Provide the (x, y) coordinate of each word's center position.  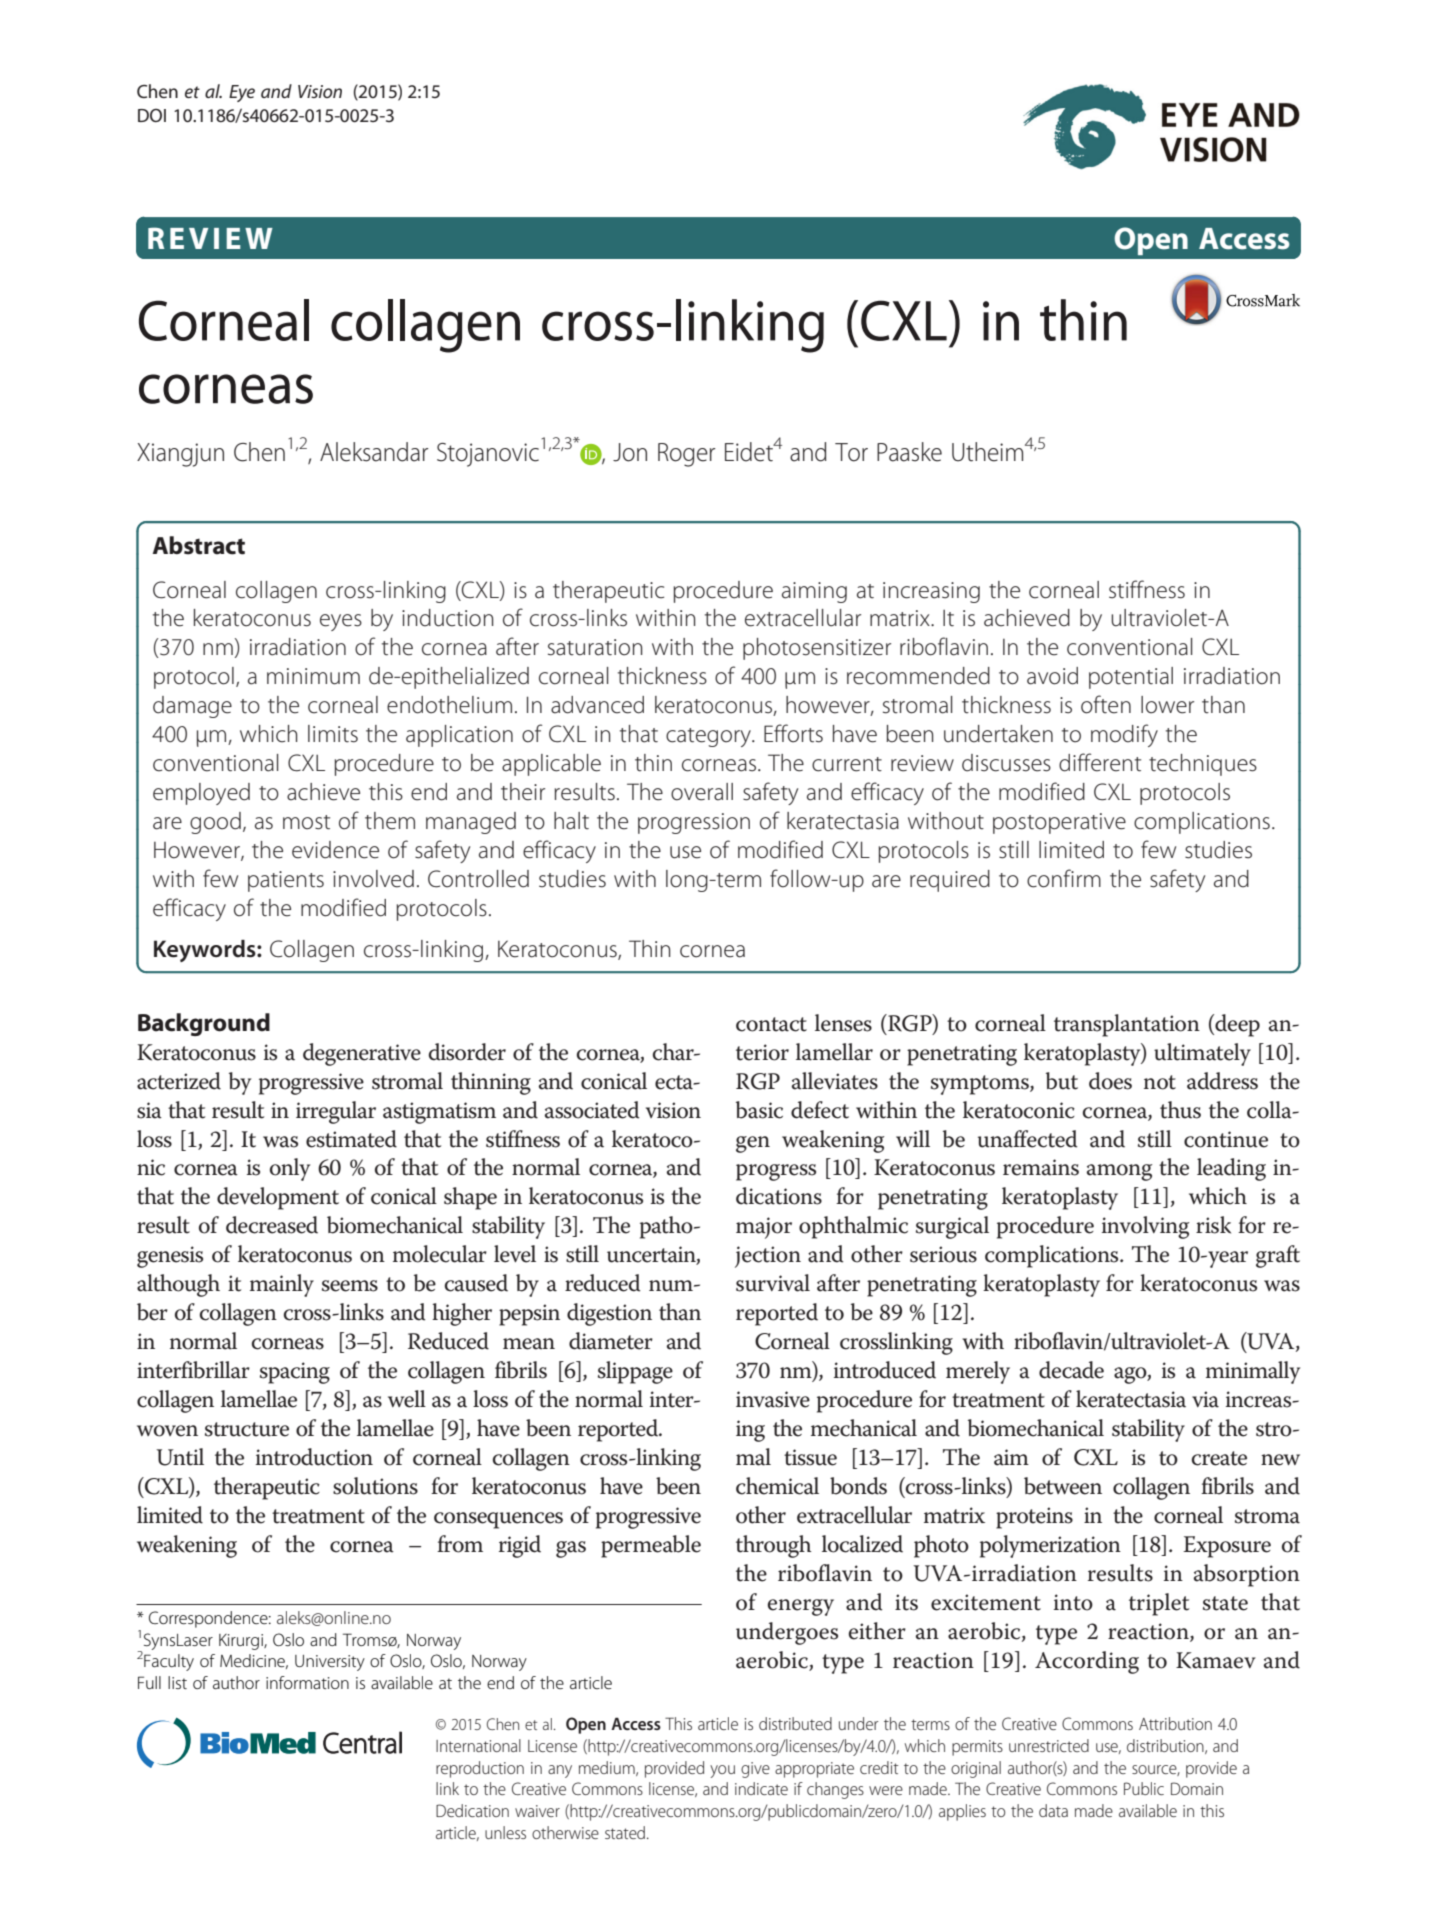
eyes (341, 622)
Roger (686, 455)
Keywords (206, 951)
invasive (773, 1399)
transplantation (1127, 1025)
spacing (295, 1373)
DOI (152, 115)
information (307, 1682)
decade (1071, 1370)
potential (1131, 678)
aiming (814, 592)
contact (771, 1024)
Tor (851, 452)
